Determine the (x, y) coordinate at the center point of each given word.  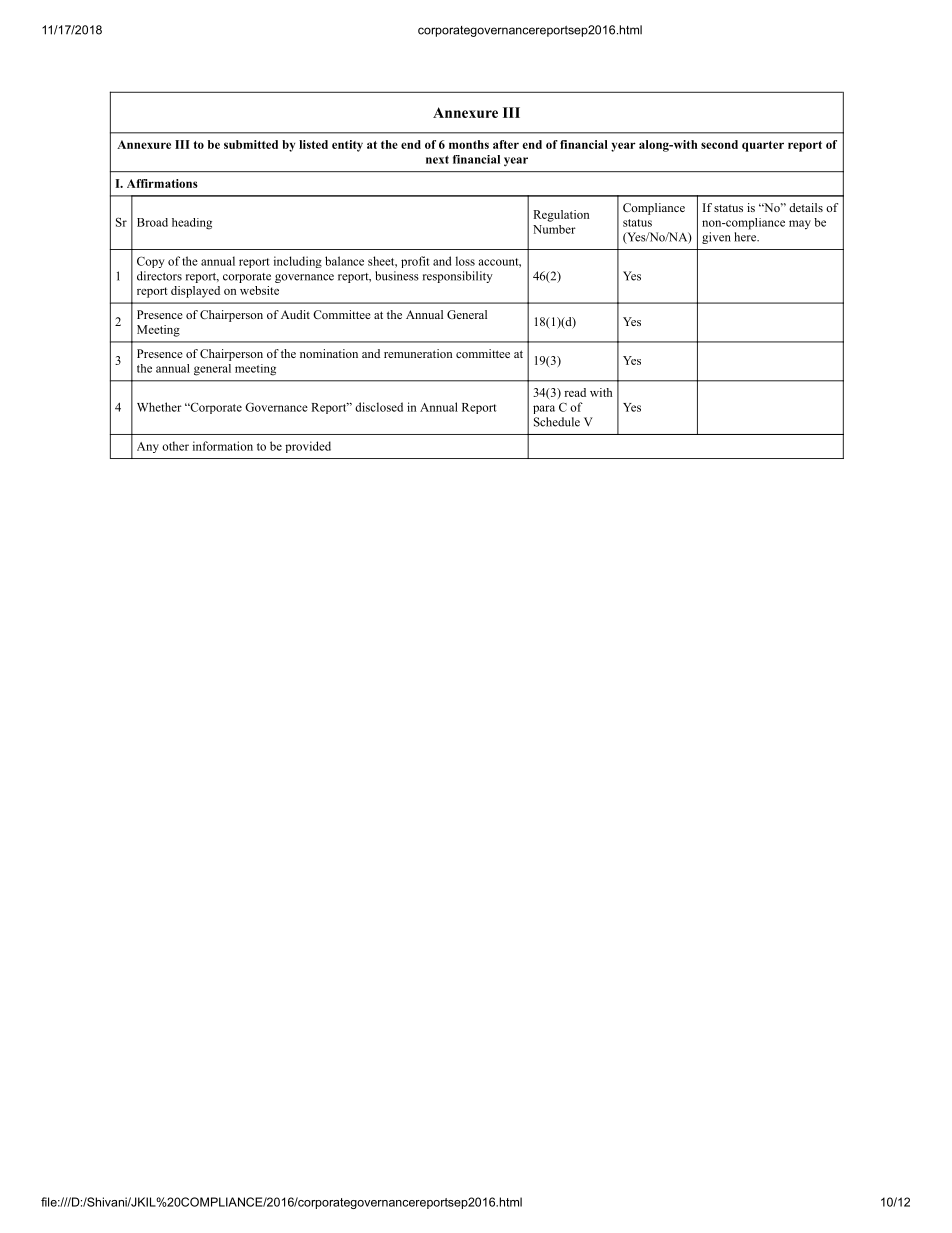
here (746, 237)
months (469, 144)
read (575, 392)
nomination (329, 353)
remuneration (418, 353)
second (719, 144)
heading (192, 224)
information (223, 446)
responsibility (458, 277)
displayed (195, 292)
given (716, 238)
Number (554, 229)
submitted (251, 144)
